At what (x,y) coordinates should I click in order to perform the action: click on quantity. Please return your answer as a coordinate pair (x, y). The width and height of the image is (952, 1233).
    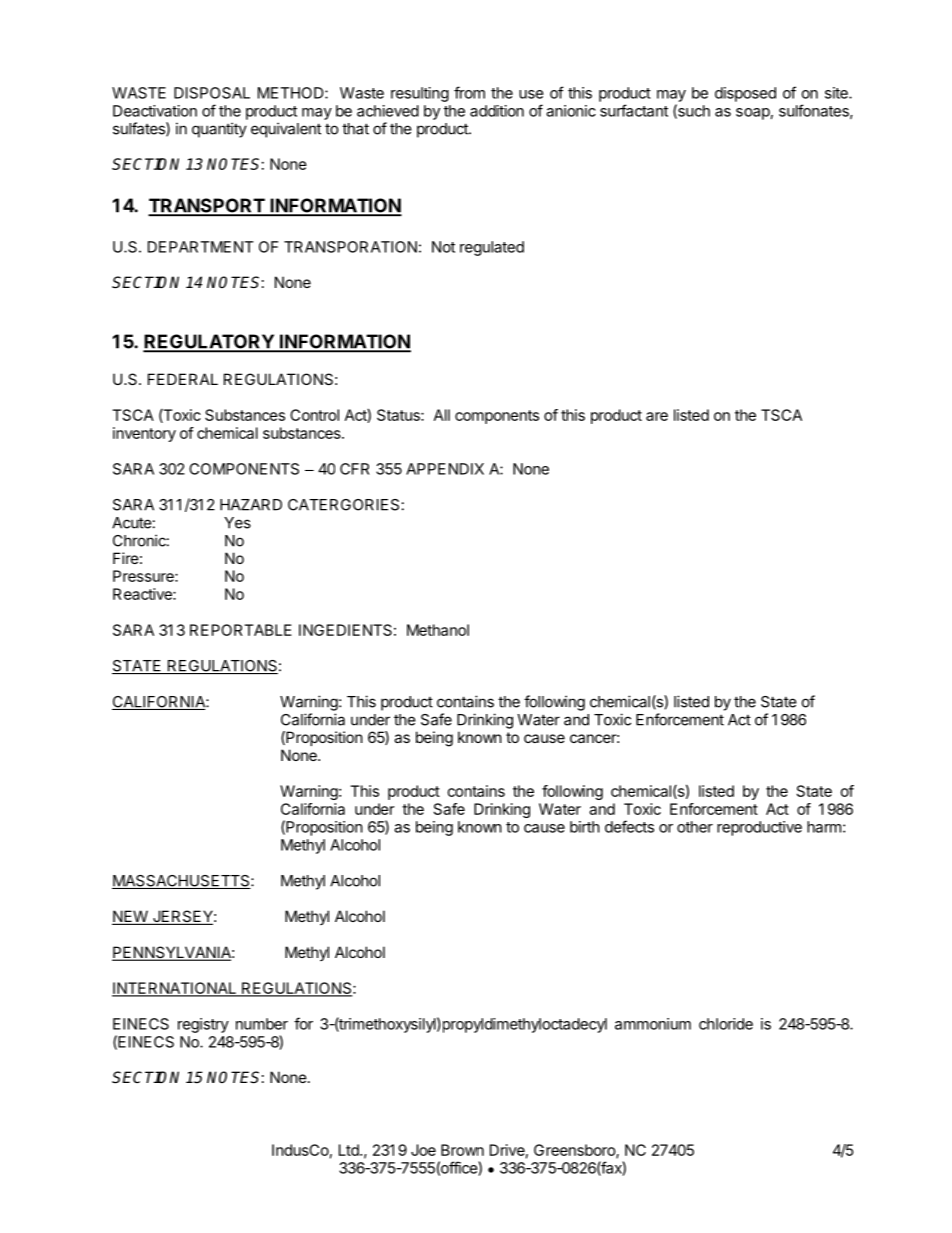
    Looking at the image, I should click on (219, 130).
